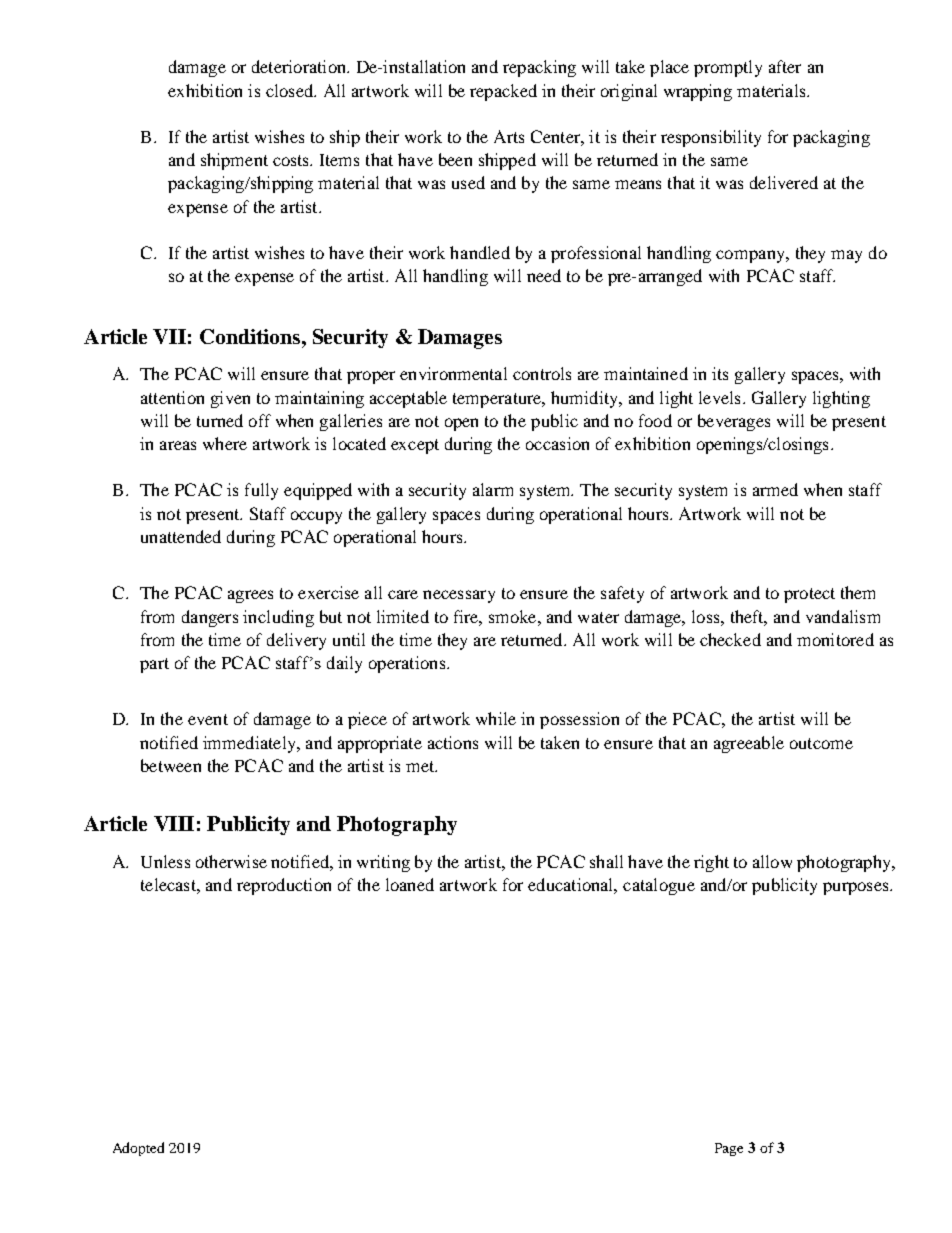 This page has width=952, height=1233. What do you see at coordinates (138, 1149) in the page?
I see `Adopted` at bounding box center [138, 1149].
